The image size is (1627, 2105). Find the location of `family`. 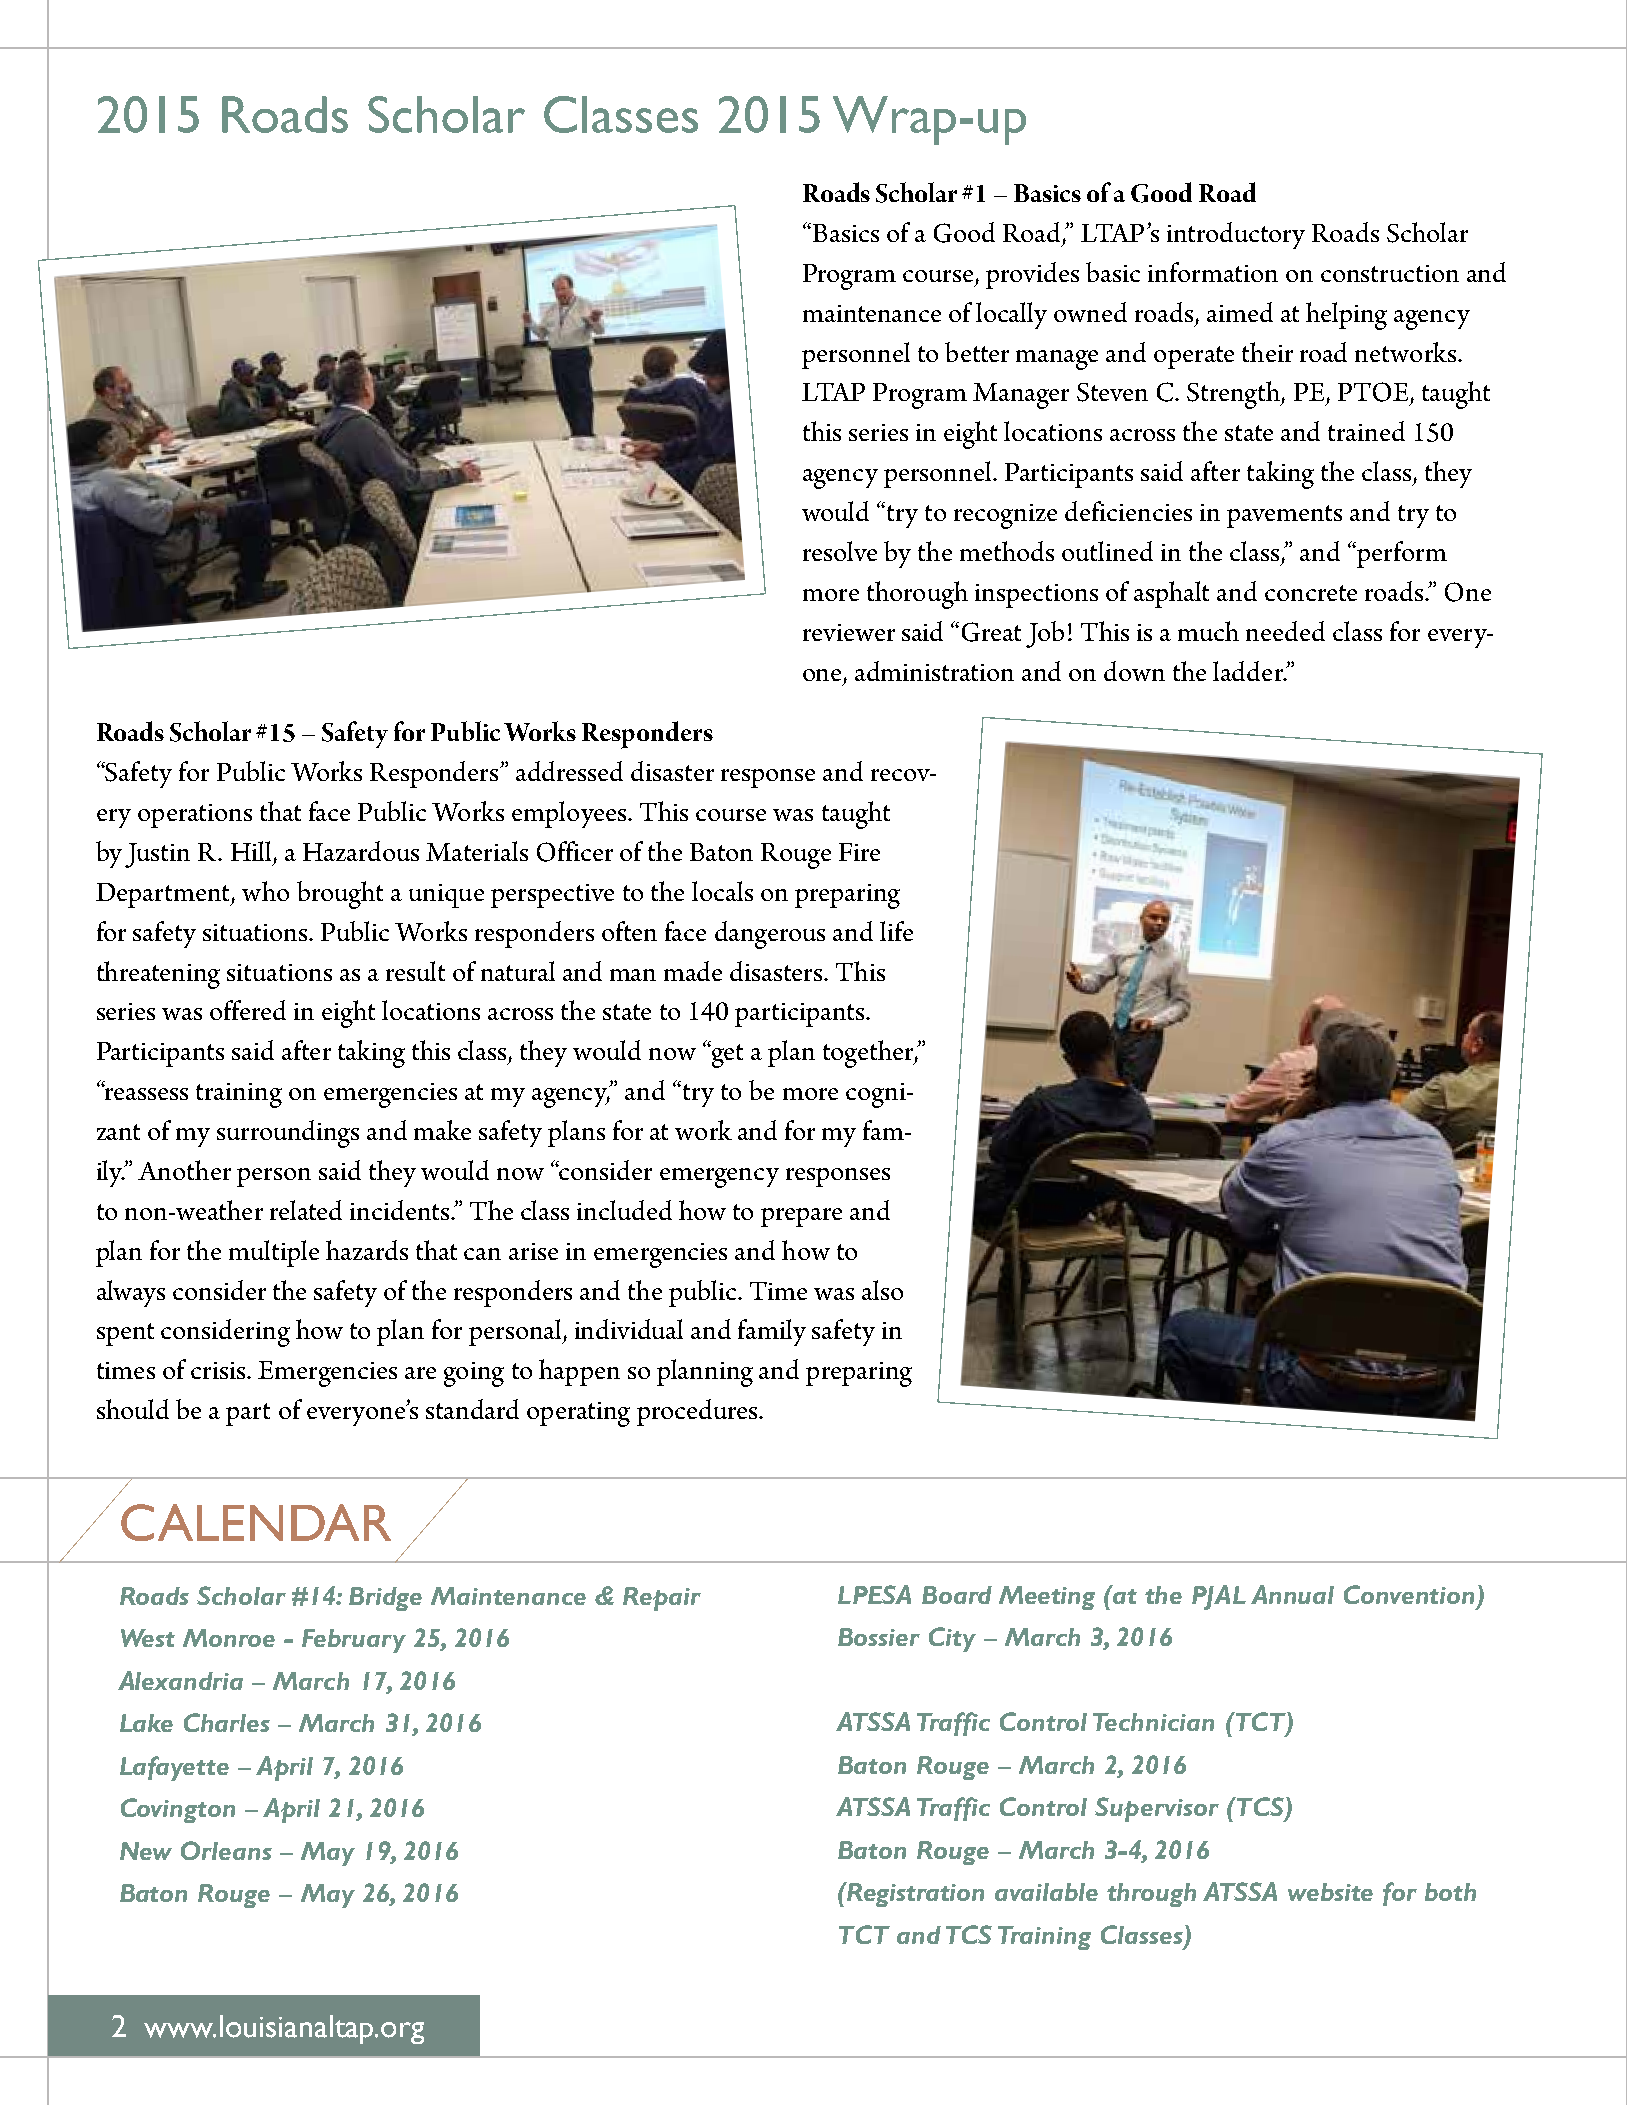

family is located at coordinates (772, 1332).
